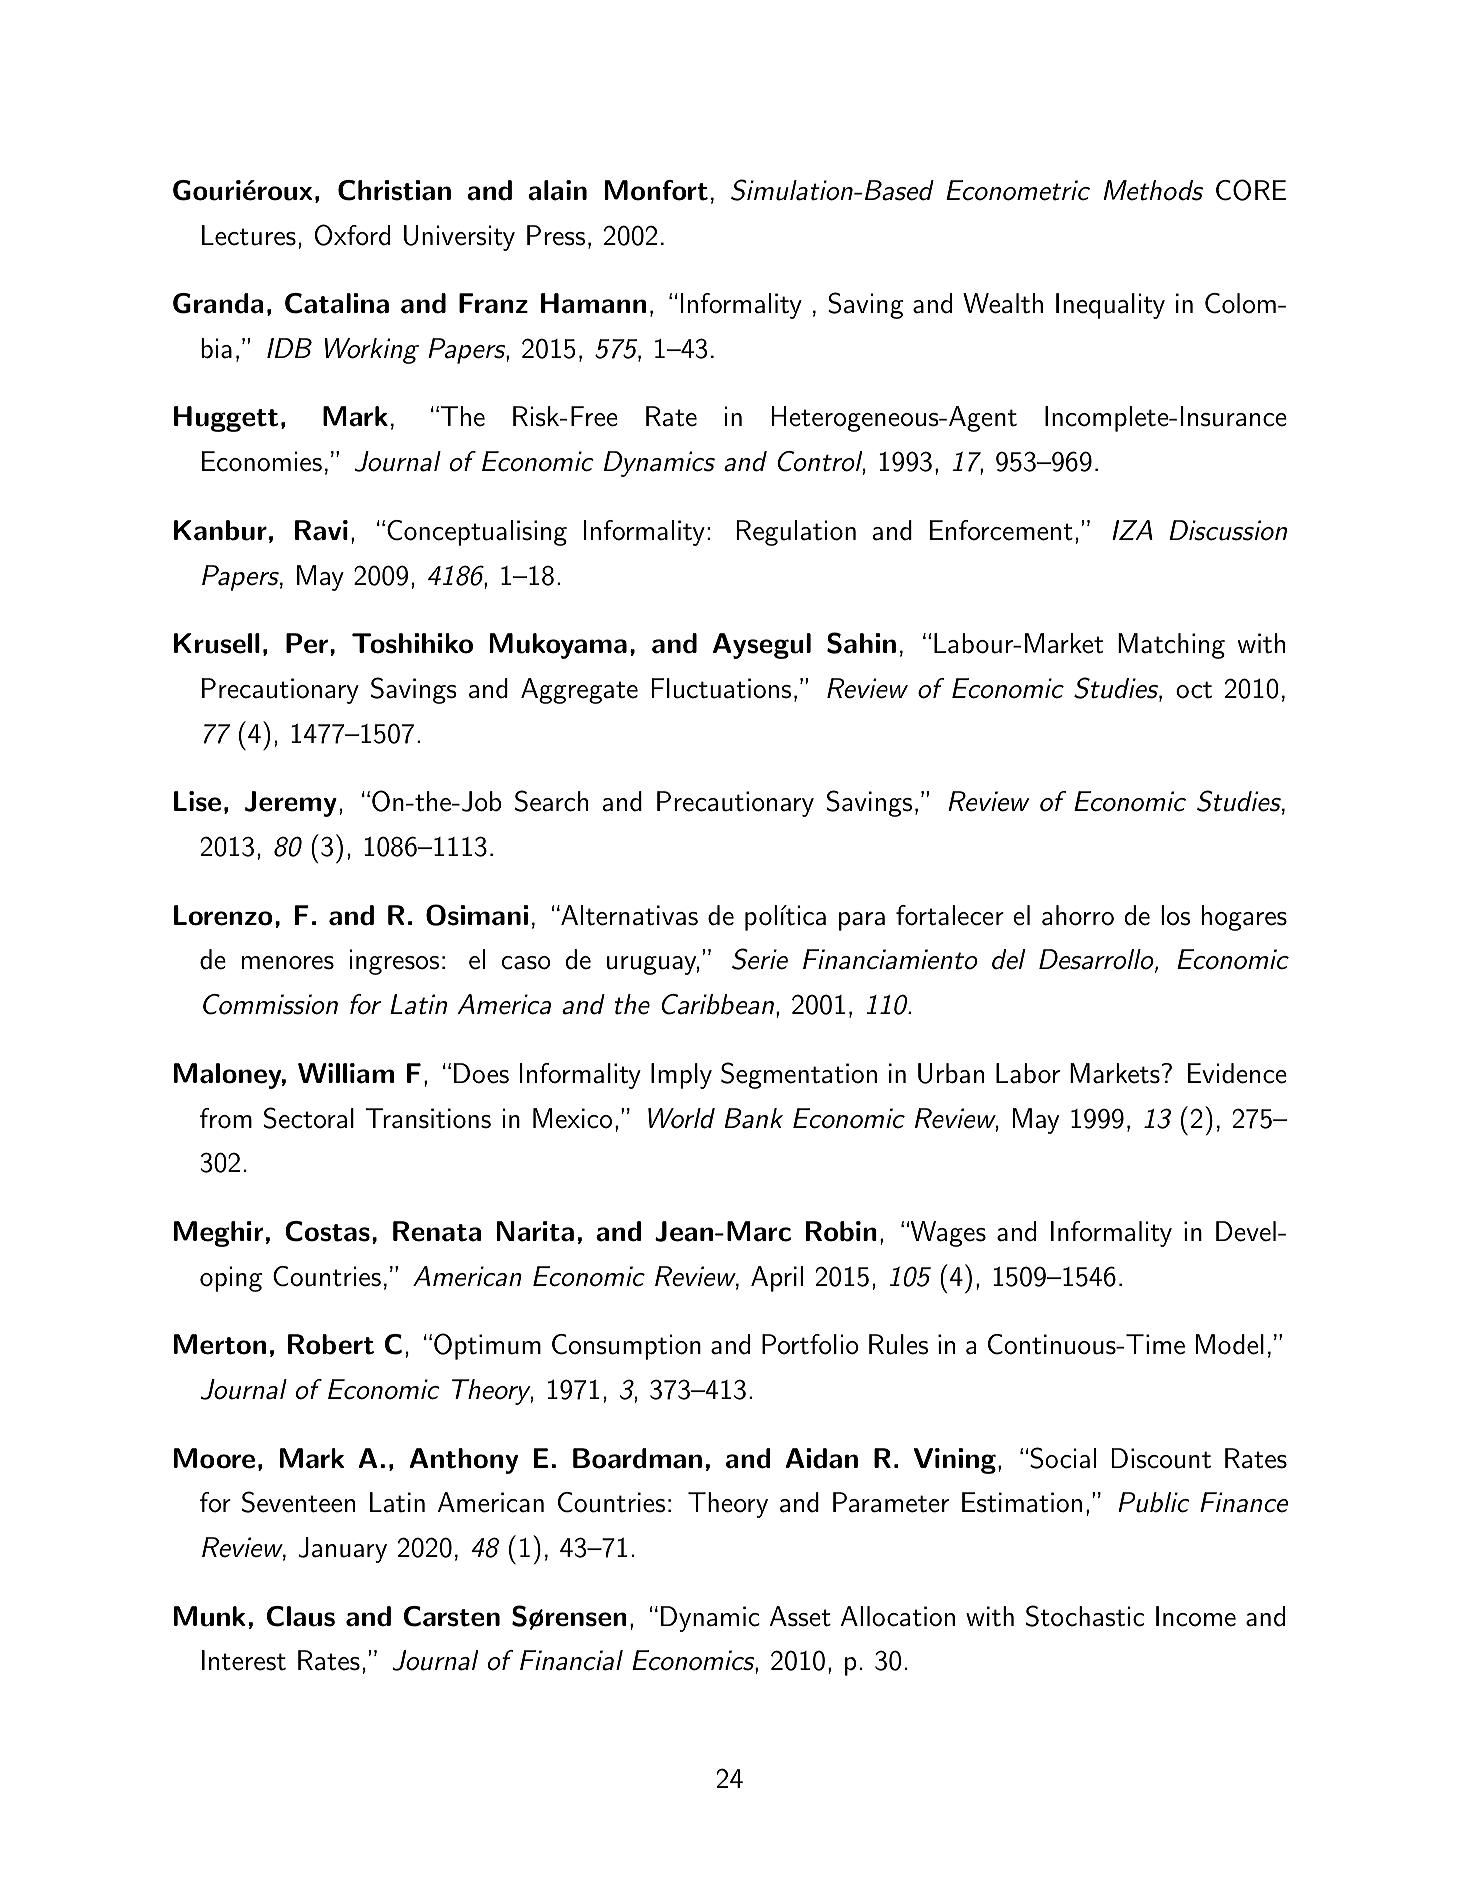 The width and height of the page is (1459, 1889). Describe the element at coordinates (1085, 1616) in the page. I see `Stochastic` at that location.
